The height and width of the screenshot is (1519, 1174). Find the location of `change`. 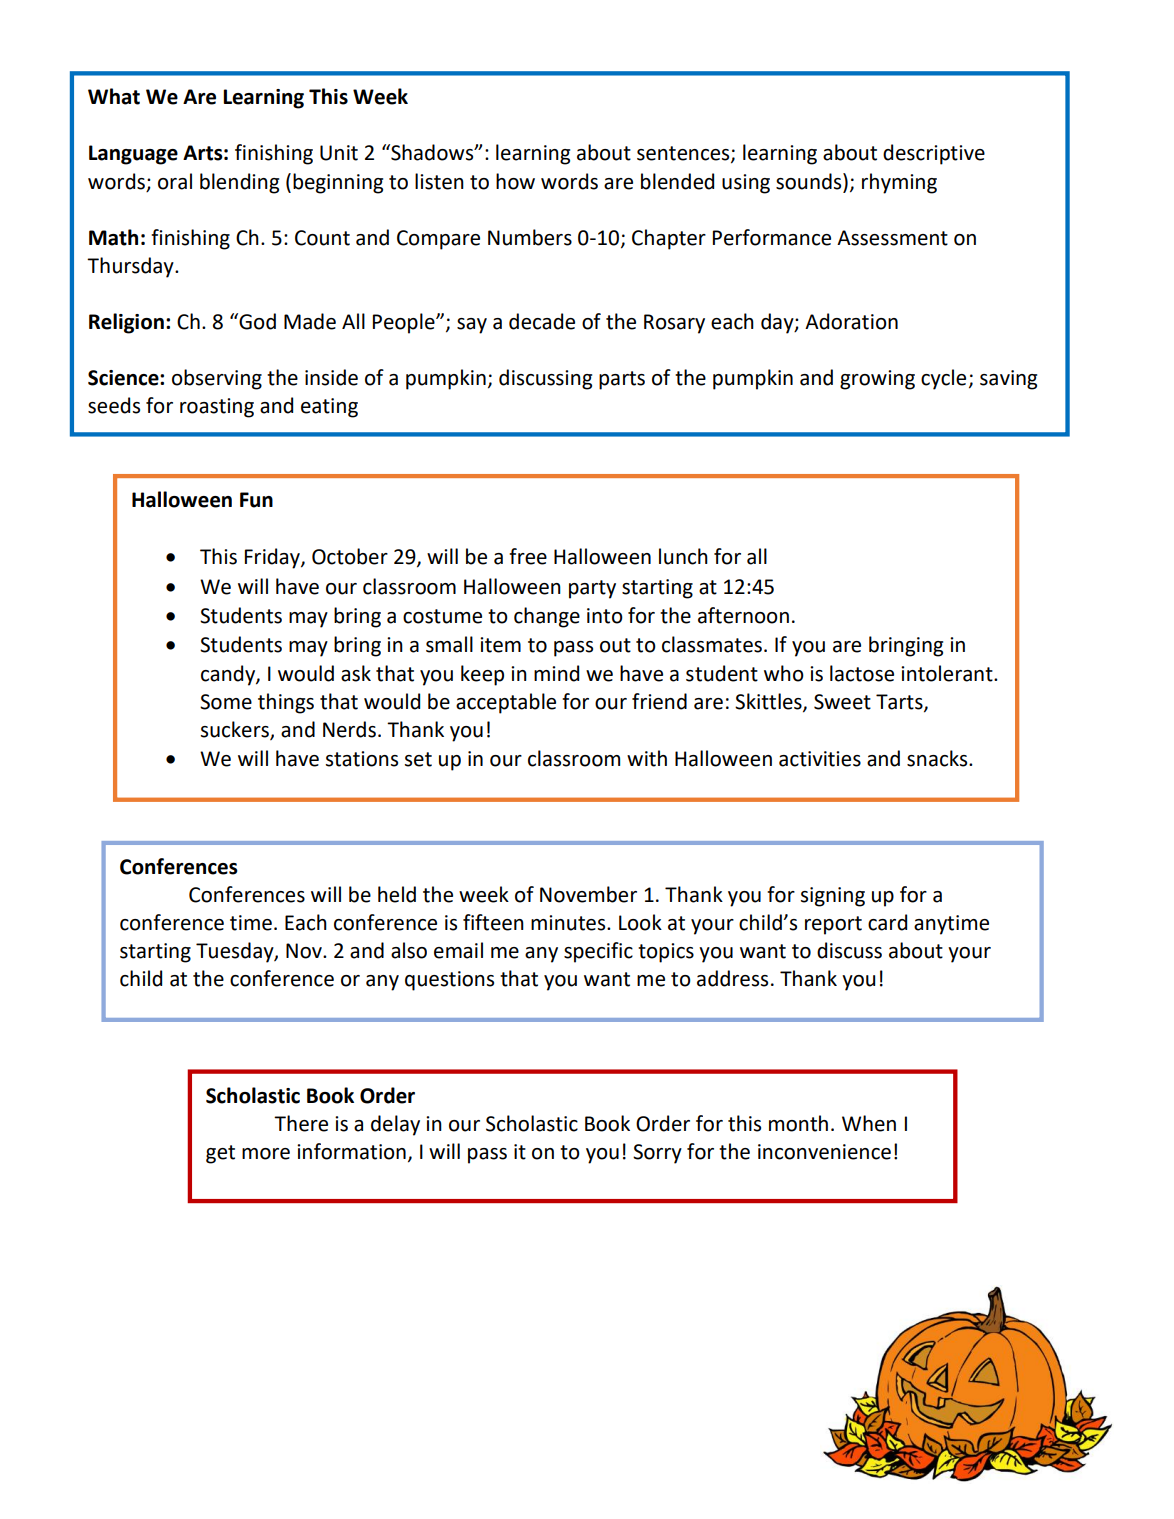

change is located at coordinates (547, 617).
